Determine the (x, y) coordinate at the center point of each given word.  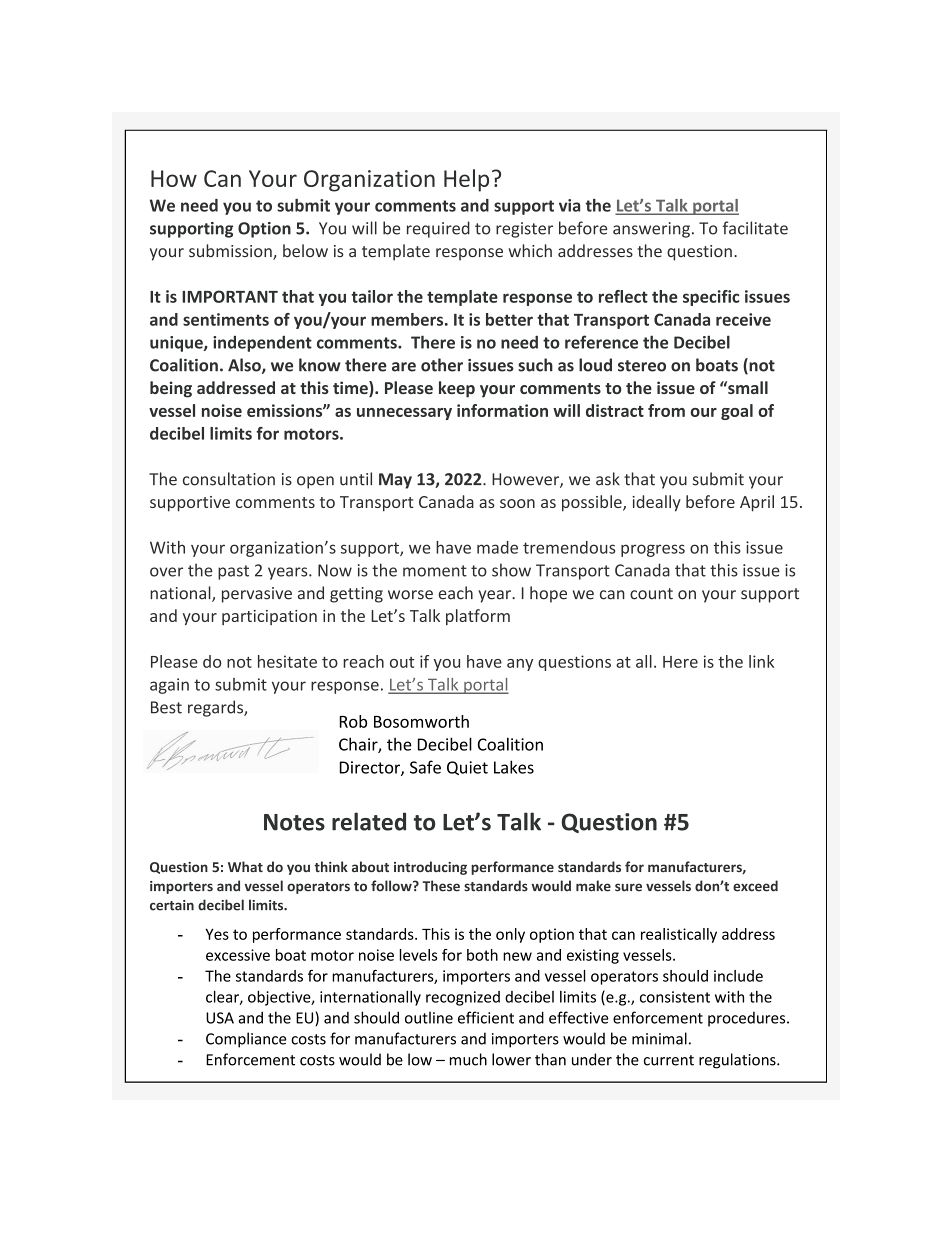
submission (231, 252)
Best (166, 707)
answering (651, 230)
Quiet (467, 768)
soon (517, 503)
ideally (656, 503)
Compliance (246, 1040)
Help (466, 180)
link (761, 661)
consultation (229, 479)
